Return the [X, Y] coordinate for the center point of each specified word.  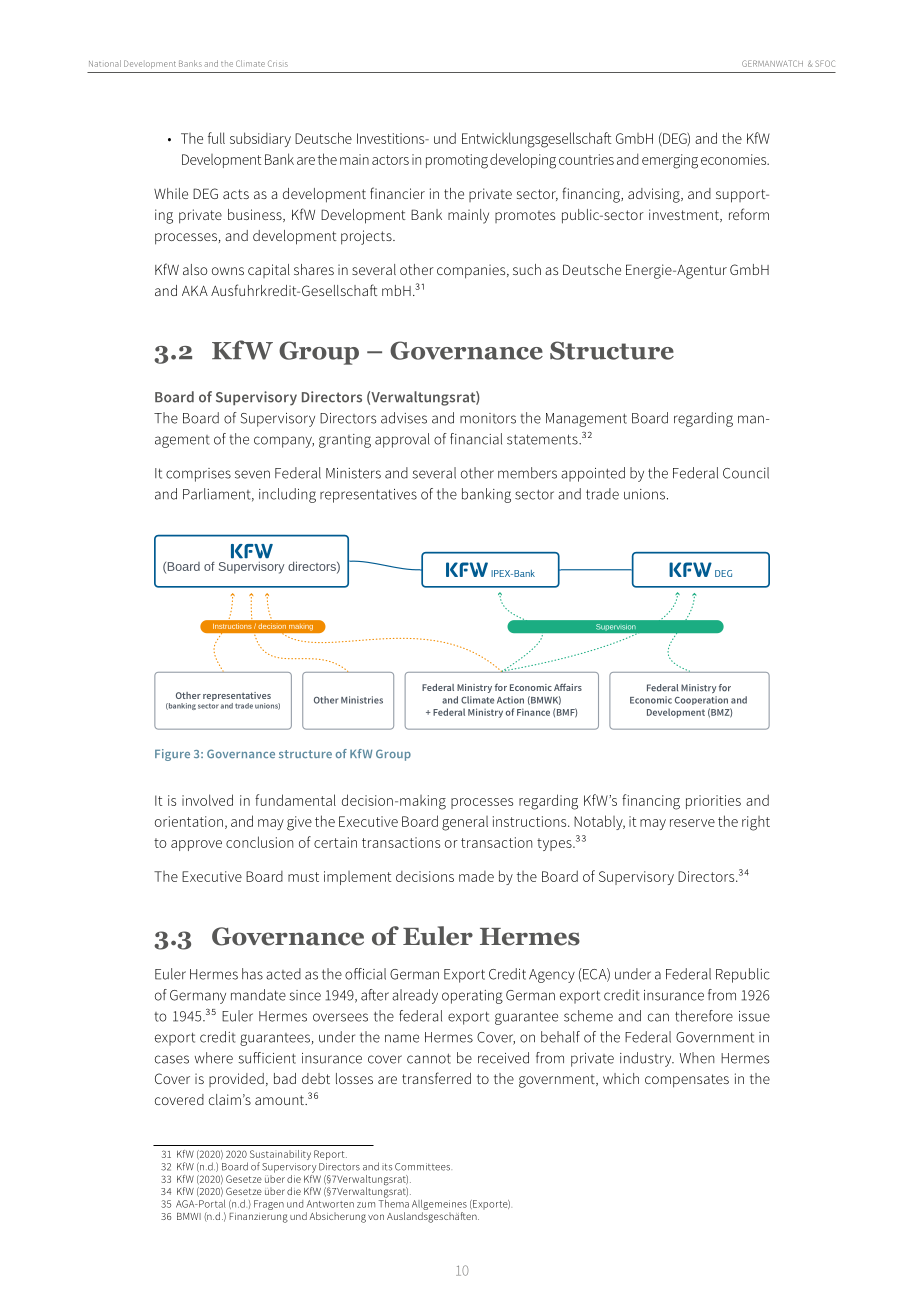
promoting [457, 161]
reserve [692, 823]
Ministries [362, 700]
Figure [172, 755]
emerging [670, 161]
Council [746, 473]
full [216, 138]
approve [196, 845]
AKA [195, 290]
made [476, 876]
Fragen [269, 1205]
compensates [687, 1081]
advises [404, 418]
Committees [423, 1167]
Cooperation [701, 700]
